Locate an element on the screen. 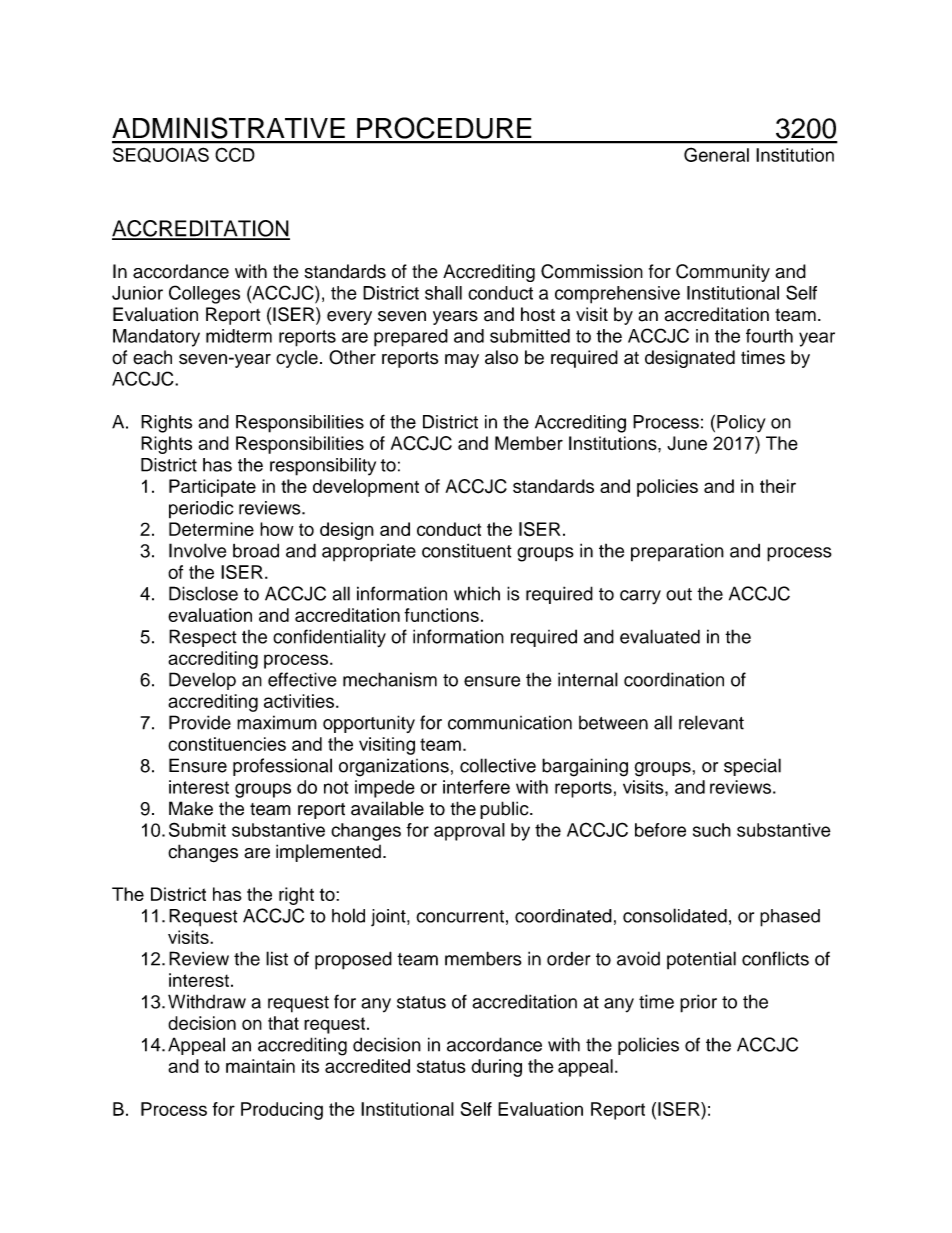 The width and height of the screenshot is (952, 1233). relevant is located at coordinates (711, 722).
